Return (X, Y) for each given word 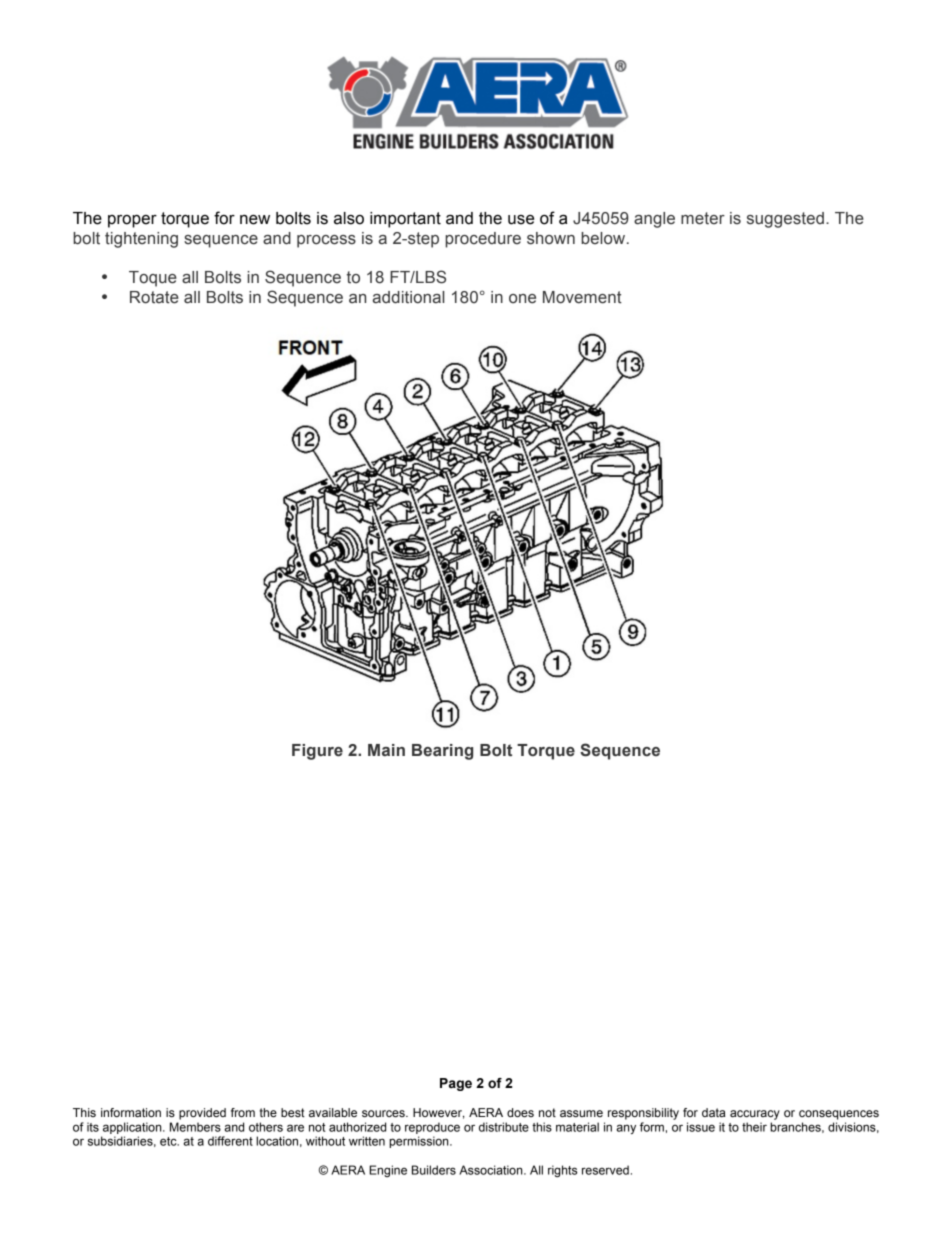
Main (386, 750)
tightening (141, 240)
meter (703, 218)
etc (169, 1141)
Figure (317, 752)
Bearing (442, 752)
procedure (483, 240)
